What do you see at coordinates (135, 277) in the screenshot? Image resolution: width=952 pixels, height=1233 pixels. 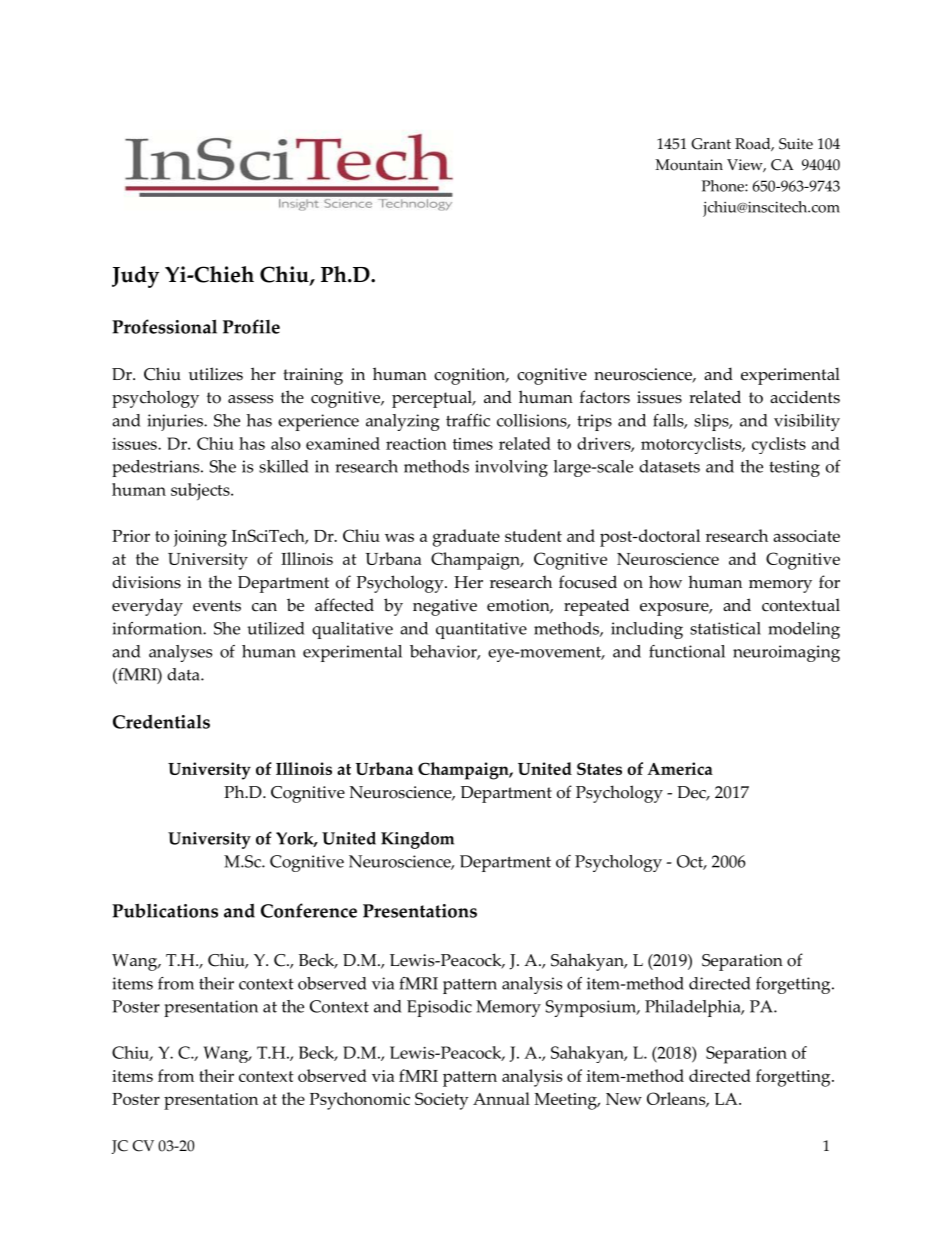 I see `Judy` at bounding box center [135, 277].
